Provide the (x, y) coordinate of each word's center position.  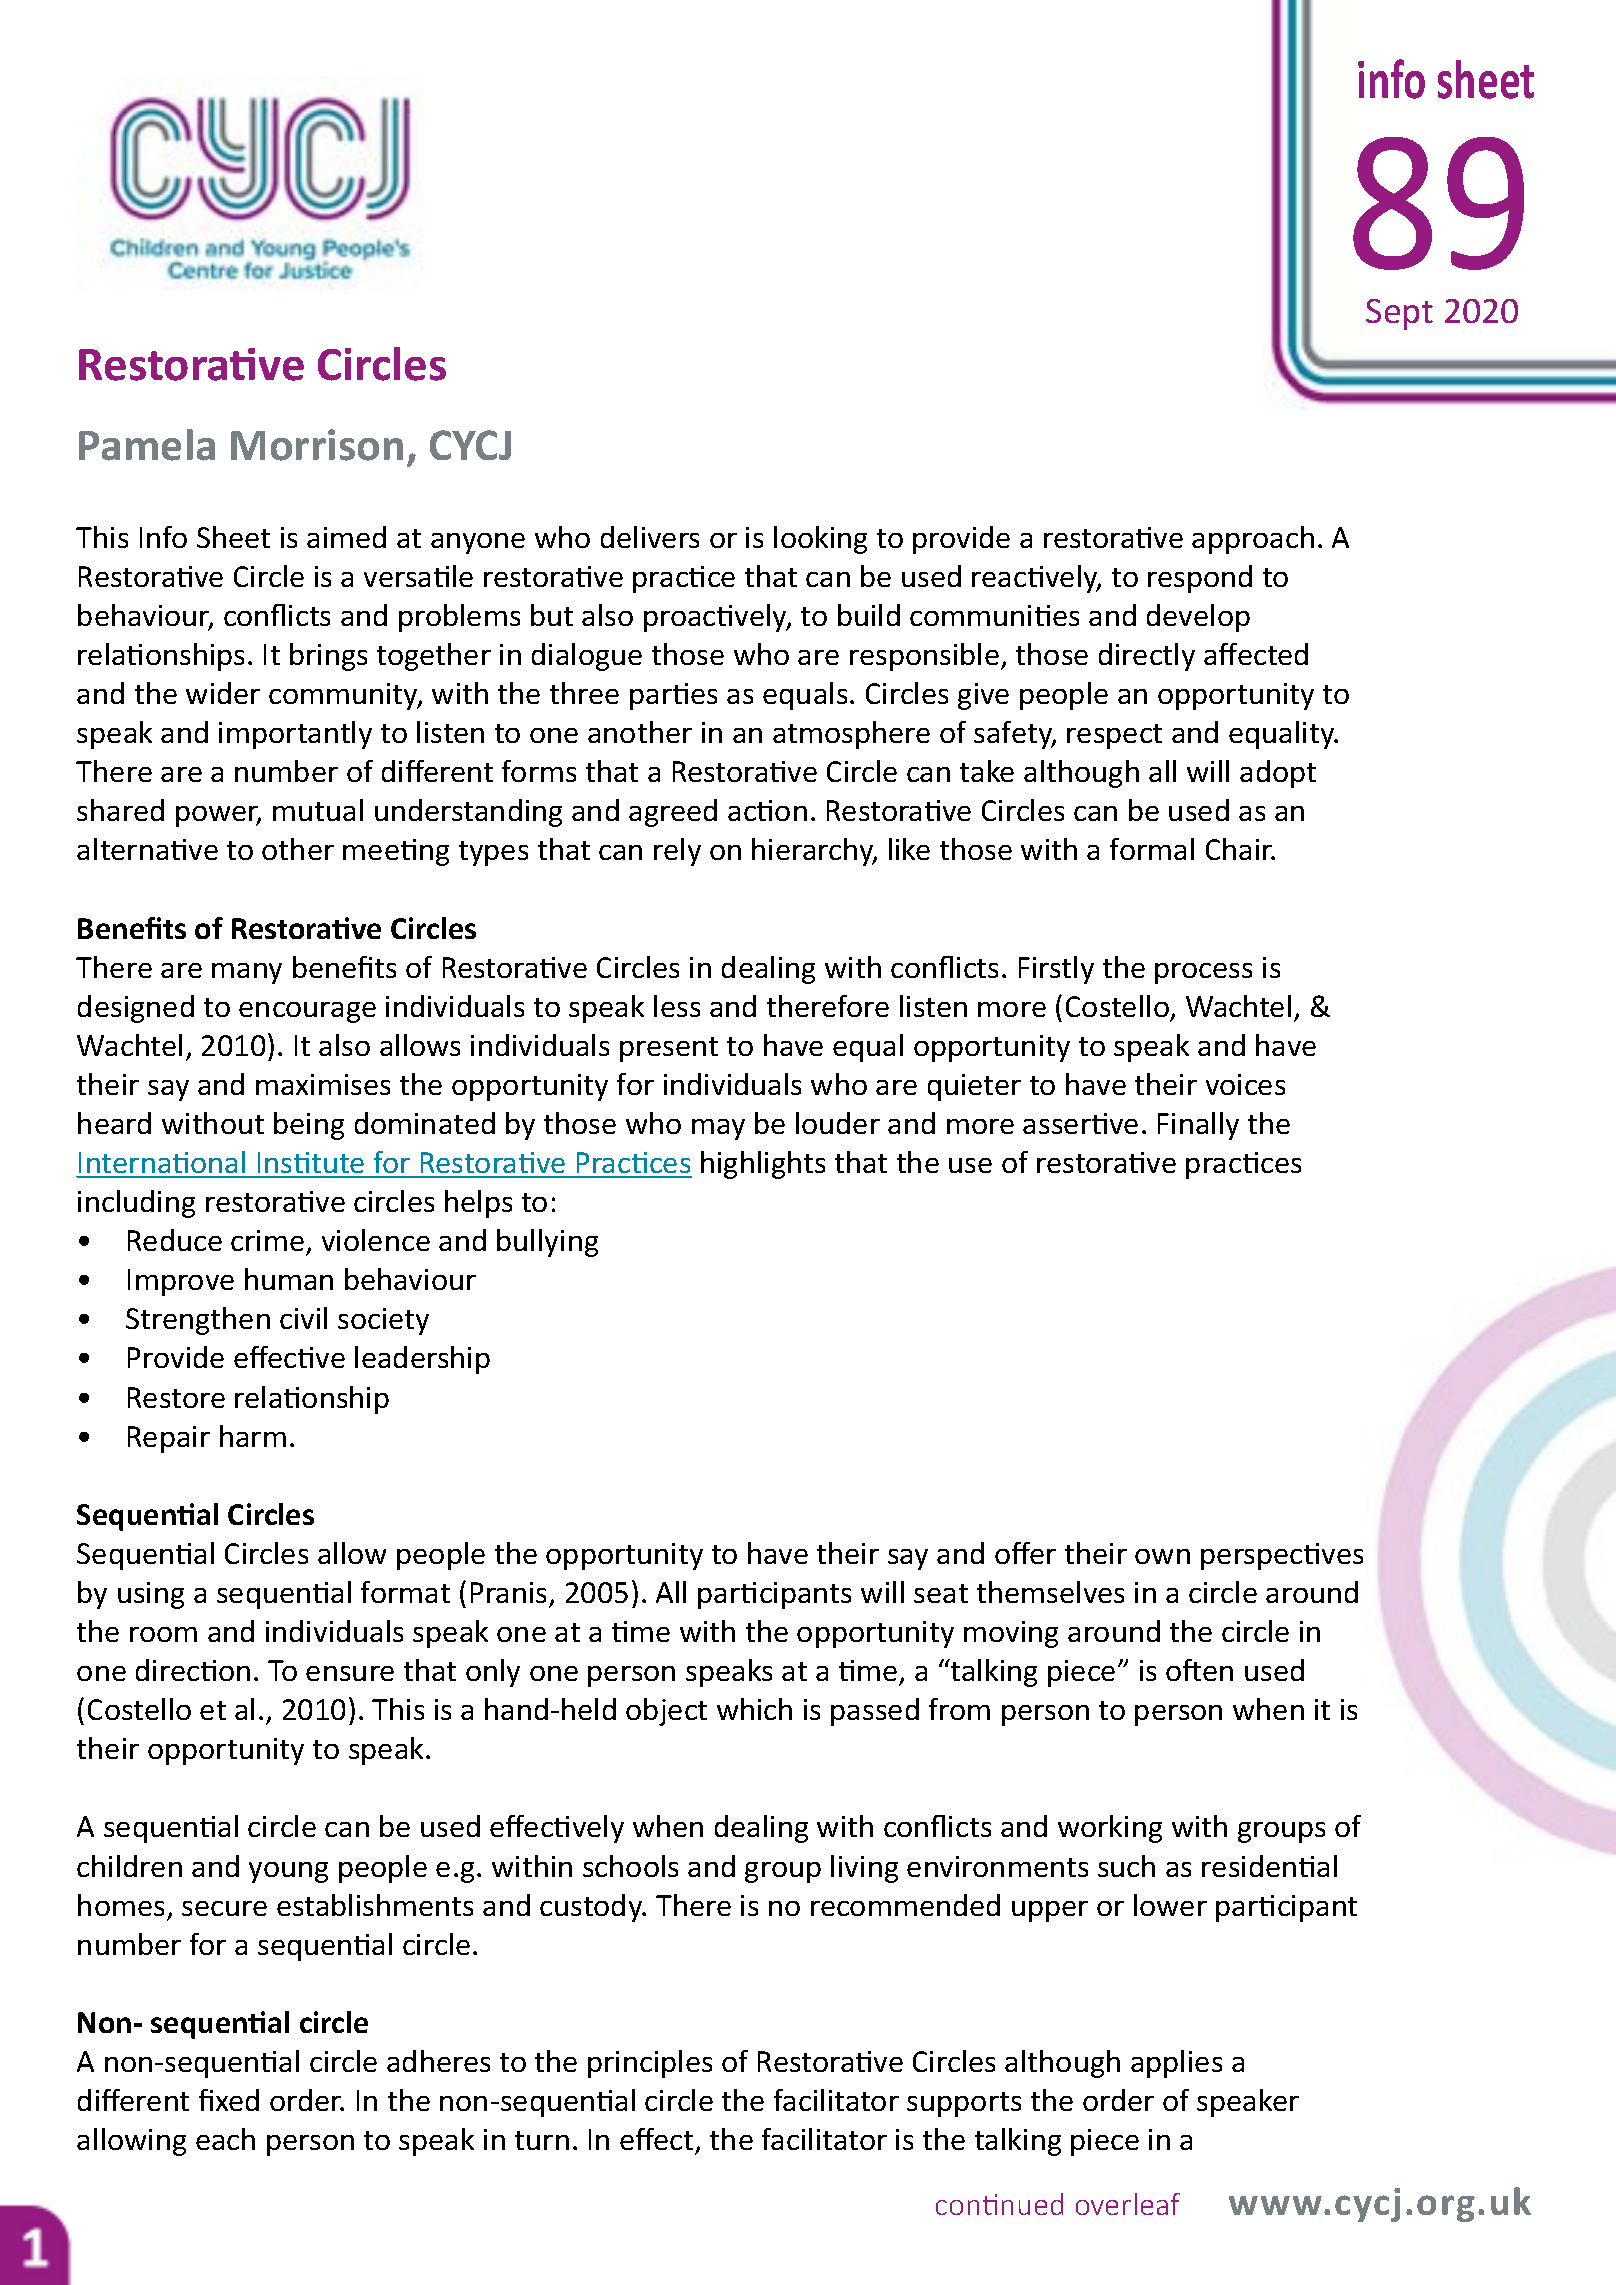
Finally (1198, 1126)
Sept (1399, 314)
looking (820, 540)
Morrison (317, 445)
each (225, 2139)
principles (650, 2064)
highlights (763, 1165)
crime (267, 1240)
